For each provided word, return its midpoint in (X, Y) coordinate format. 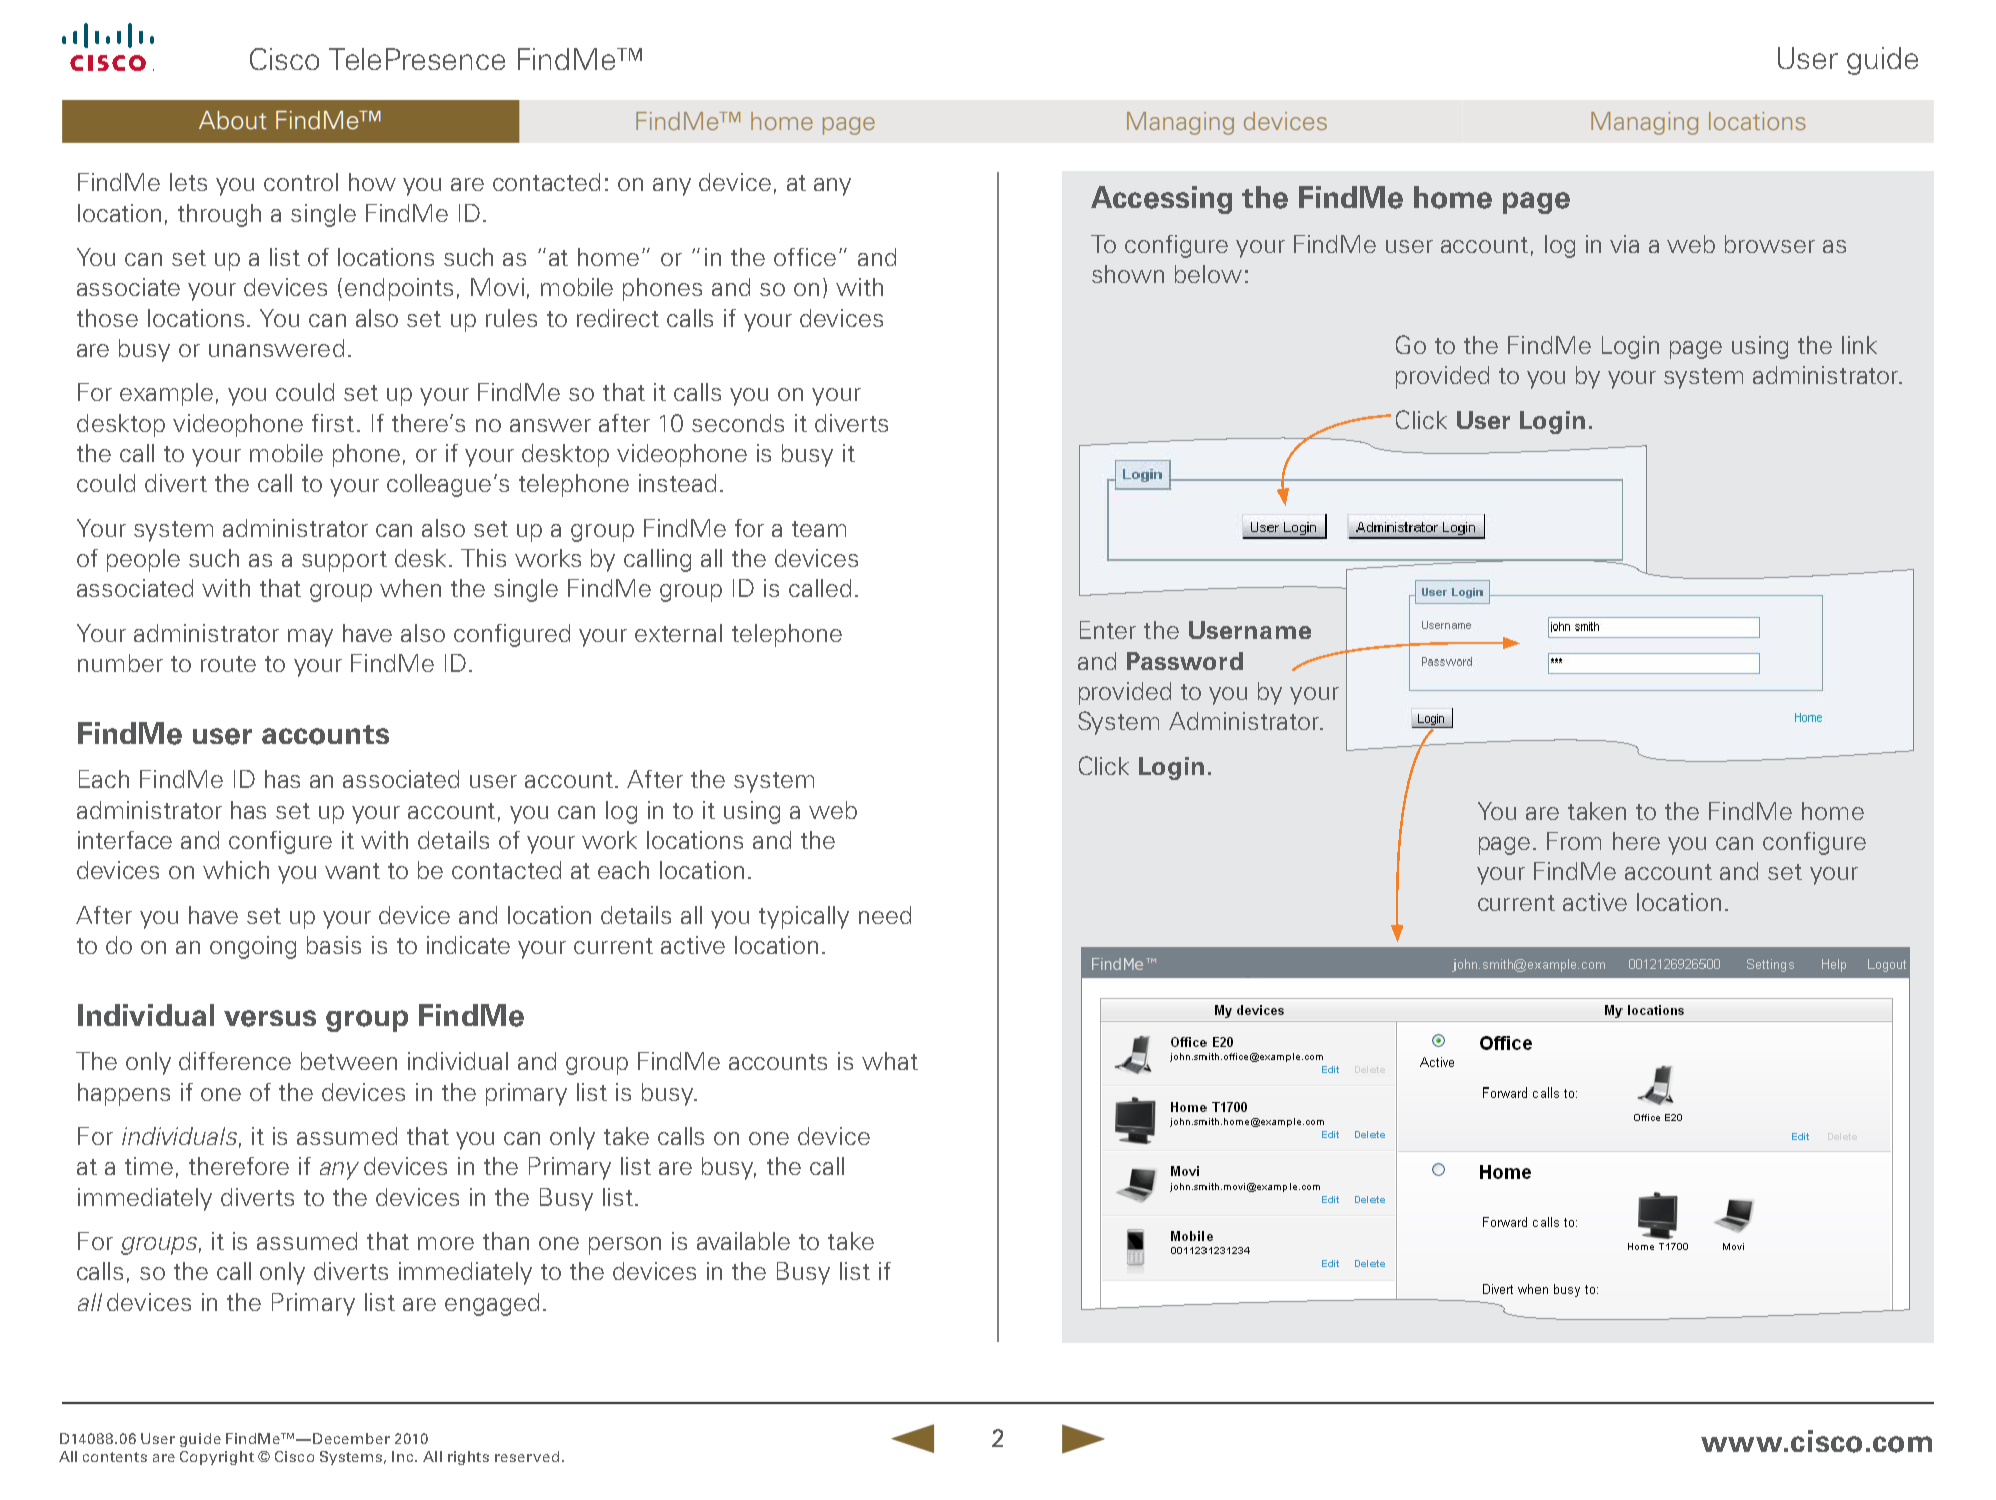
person (625, 1246)
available (743, 1241)
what (890, 1061)
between (349, 1061)
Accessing (1161, 200)
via (1624, 244)
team (819, 529)
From (1574, 841)
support (344, 561)
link (1859, 345)
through (219, 215)
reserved (527, 1456)
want (352, 871)
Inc (404, 1456)
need (885, 915)
